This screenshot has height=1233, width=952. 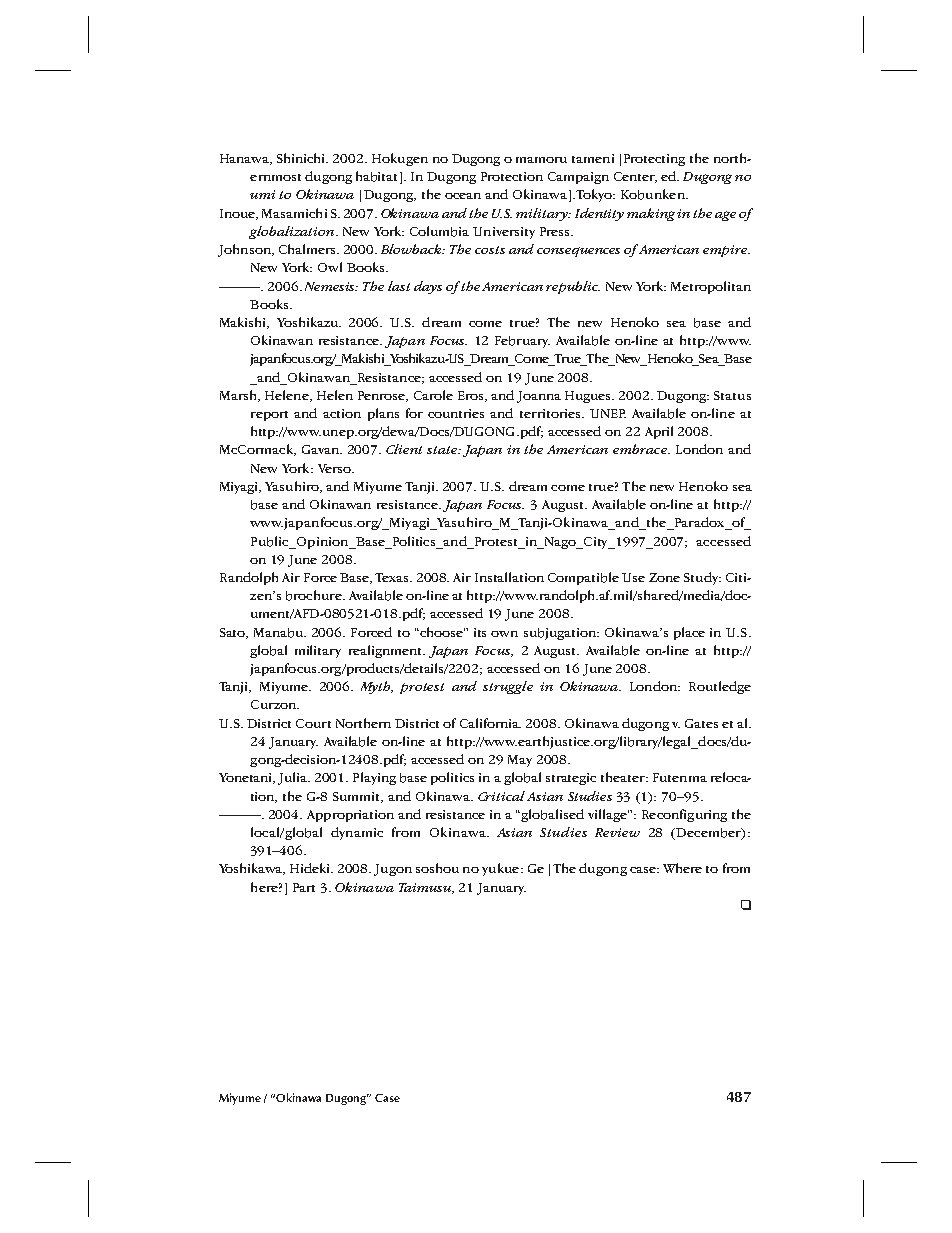 I want to click on Protecting, so click(x=654, y=160).
